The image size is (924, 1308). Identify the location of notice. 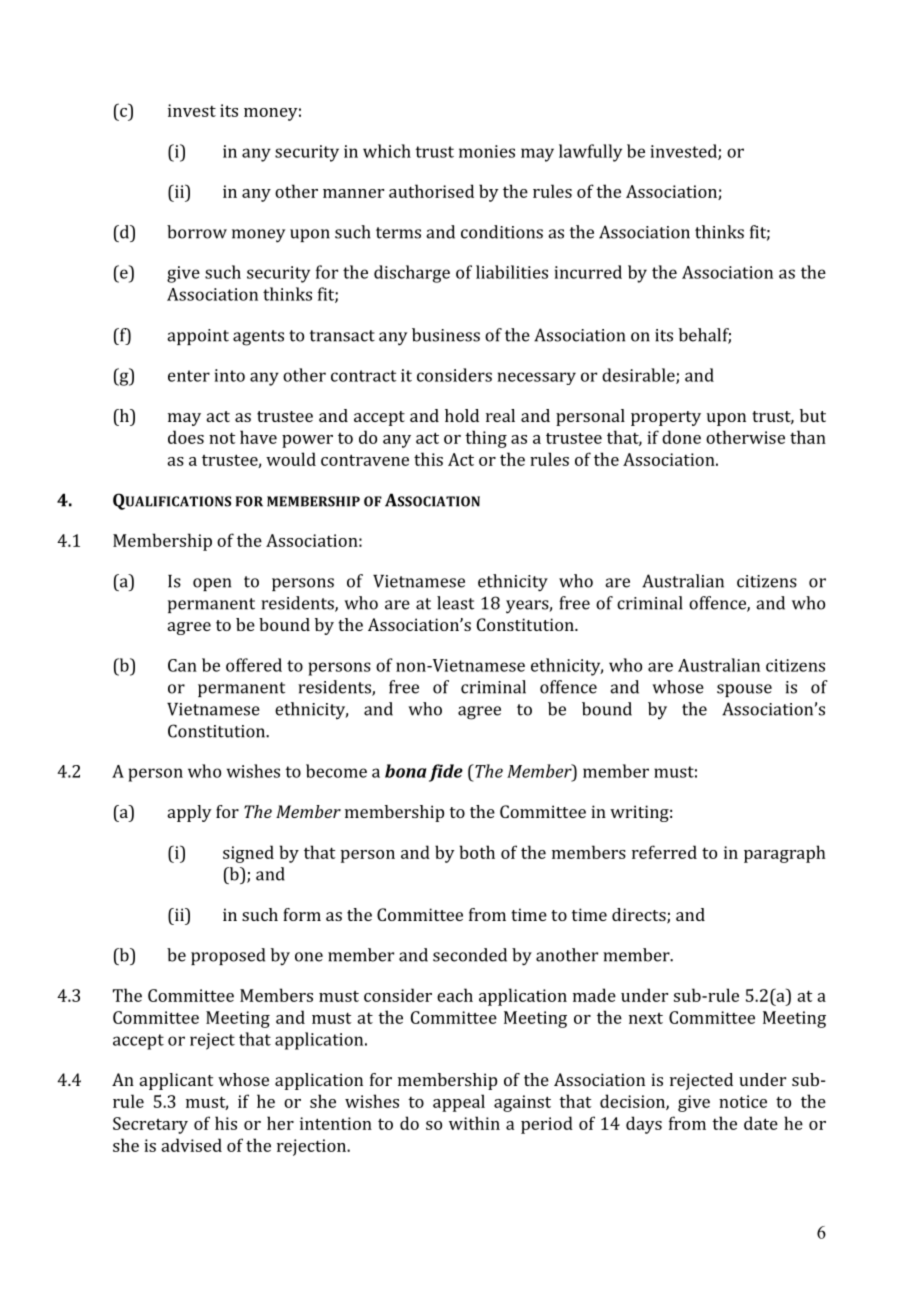
(743, 1101).
